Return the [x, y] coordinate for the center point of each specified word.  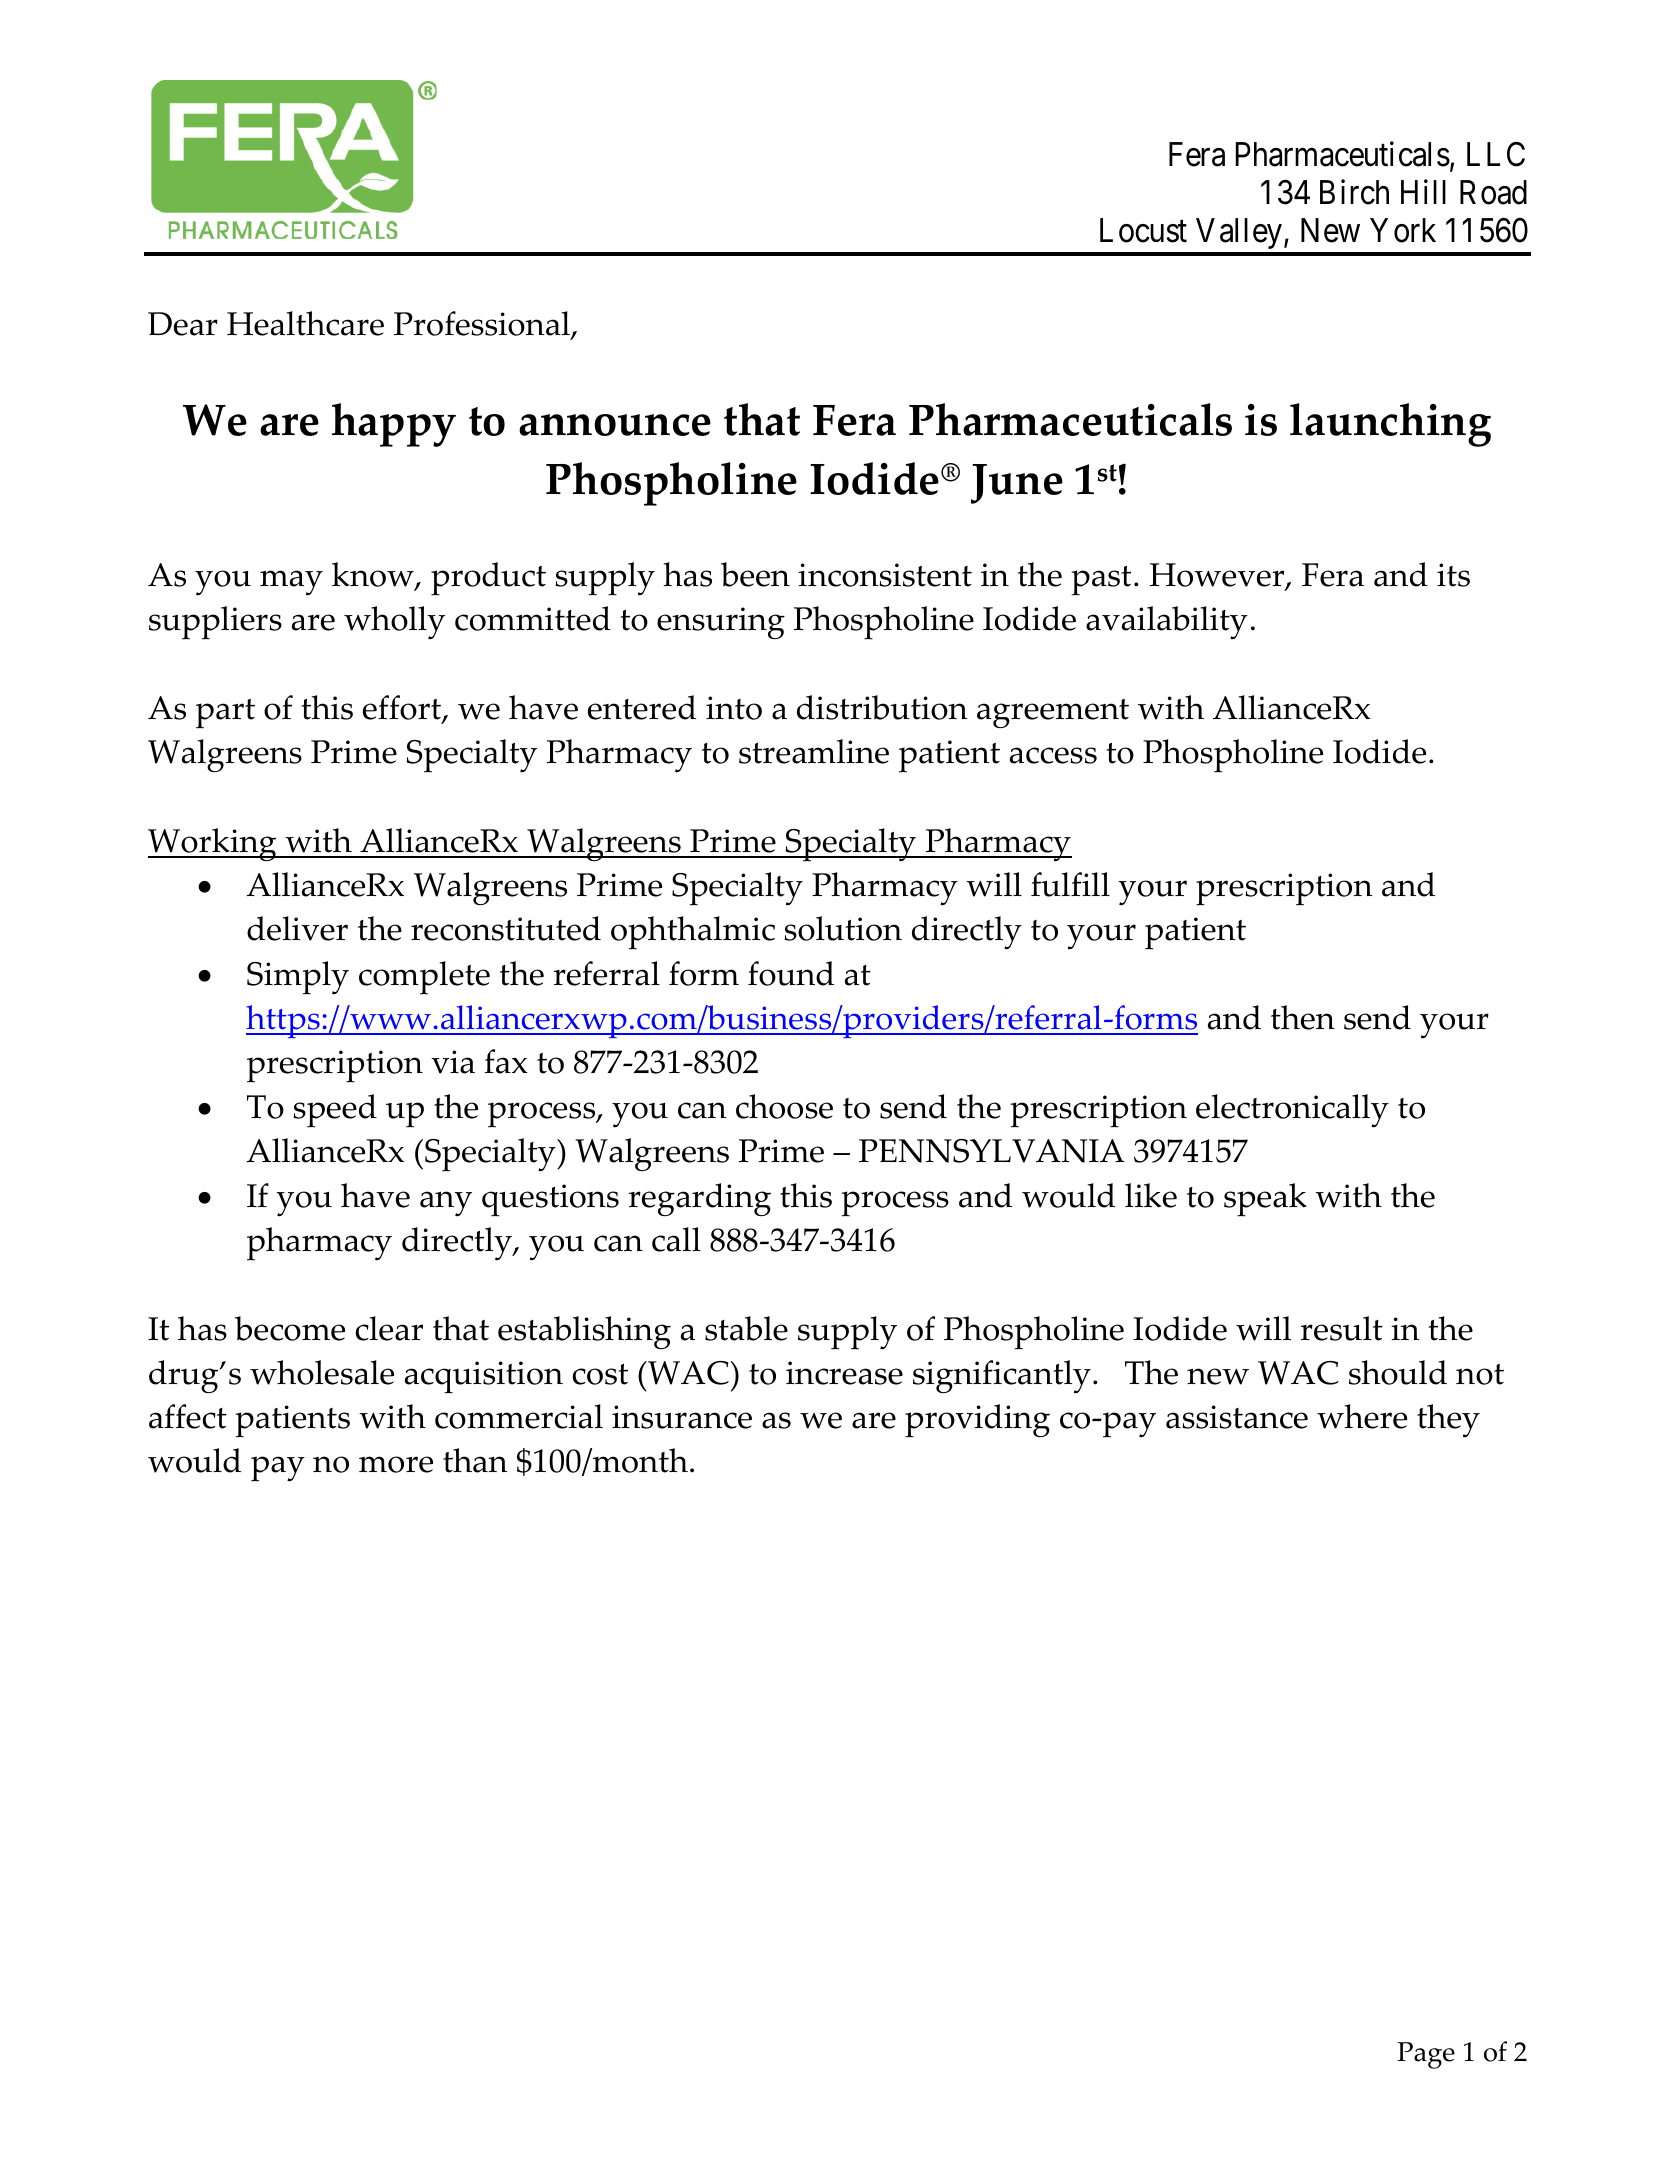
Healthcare [305, 323]
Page [1426, 2055]
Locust [1143, 230]
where [1362, 1416]
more [396, 1464]
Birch [1354, 192]
